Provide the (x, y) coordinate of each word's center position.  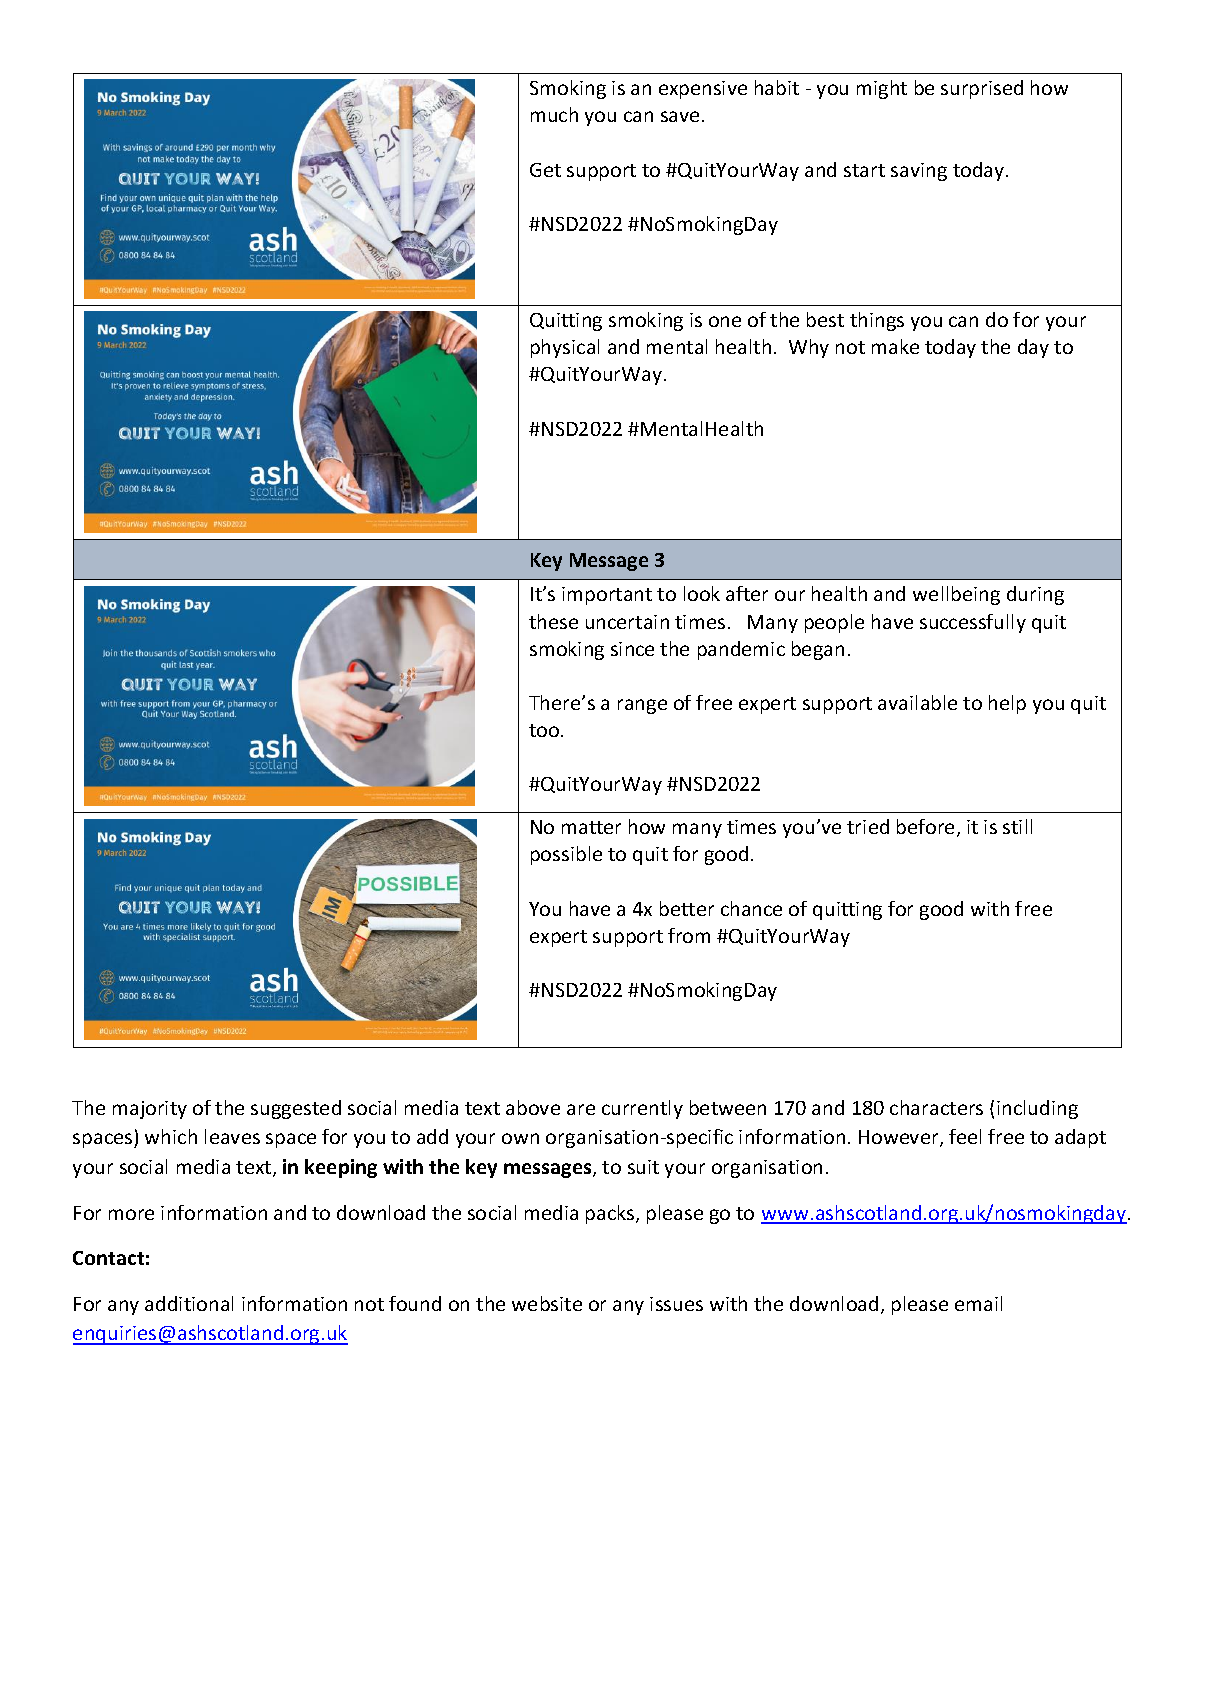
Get (545, 170)
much (554, 114)
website (547, 1303)
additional (189, 1303)
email (978, 1303)
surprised (982, 89)
